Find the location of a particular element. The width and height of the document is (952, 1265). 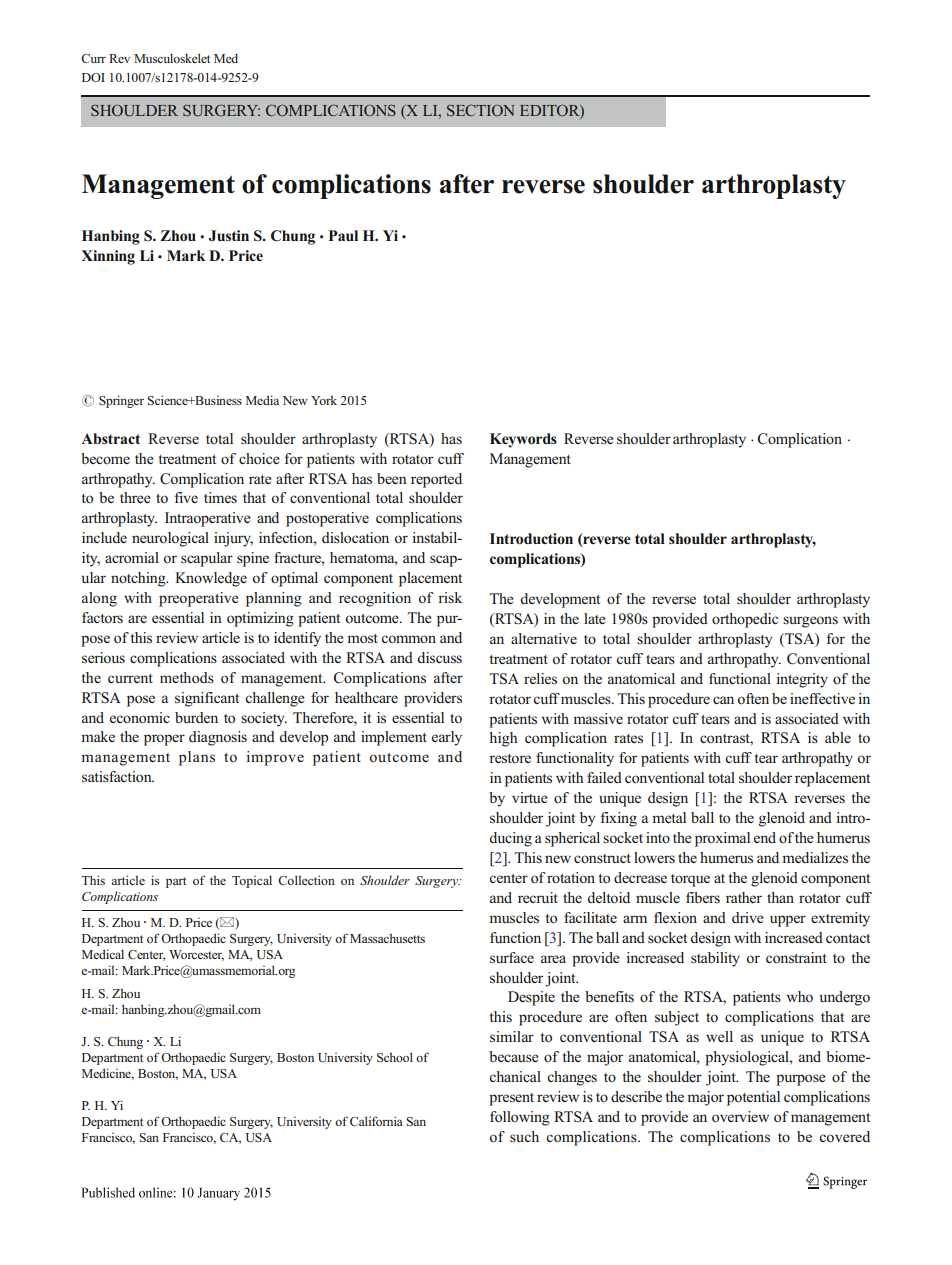

restore is located at coordinates (510, 759).
